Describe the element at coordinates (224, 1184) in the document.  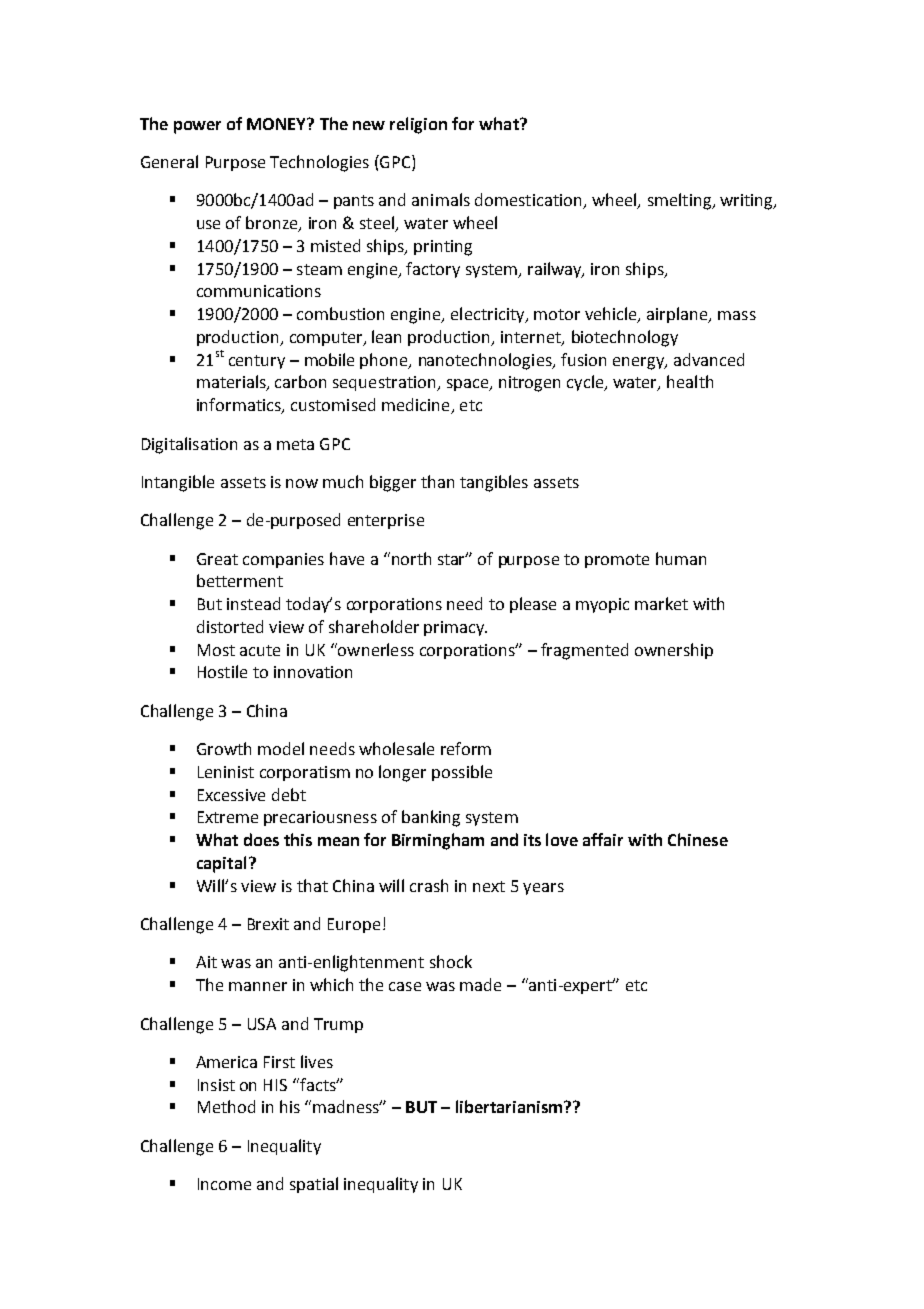
I see `Income` at that location.
